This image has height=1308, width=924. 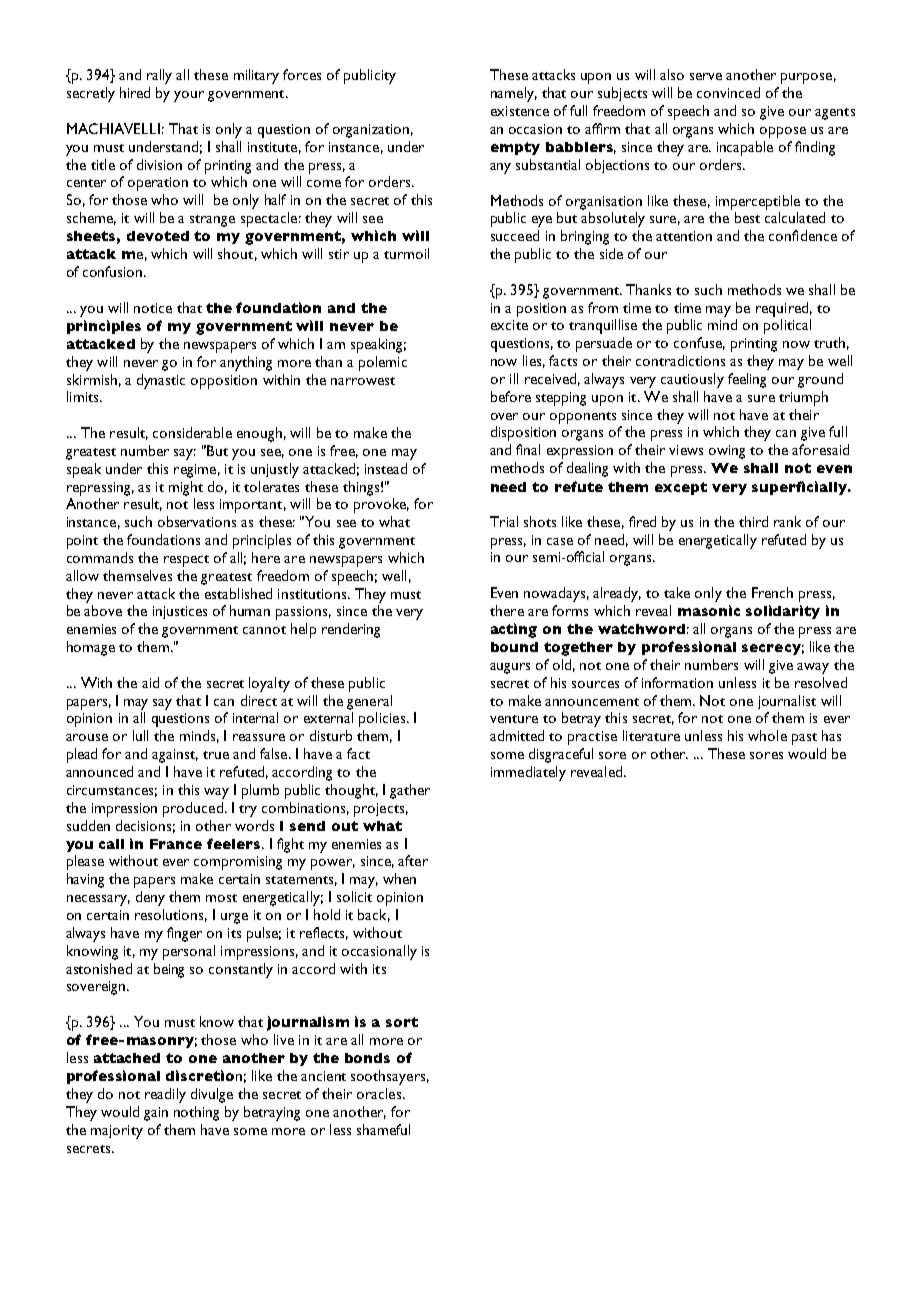 I want to click on existence, so click(x=520, y=111).
